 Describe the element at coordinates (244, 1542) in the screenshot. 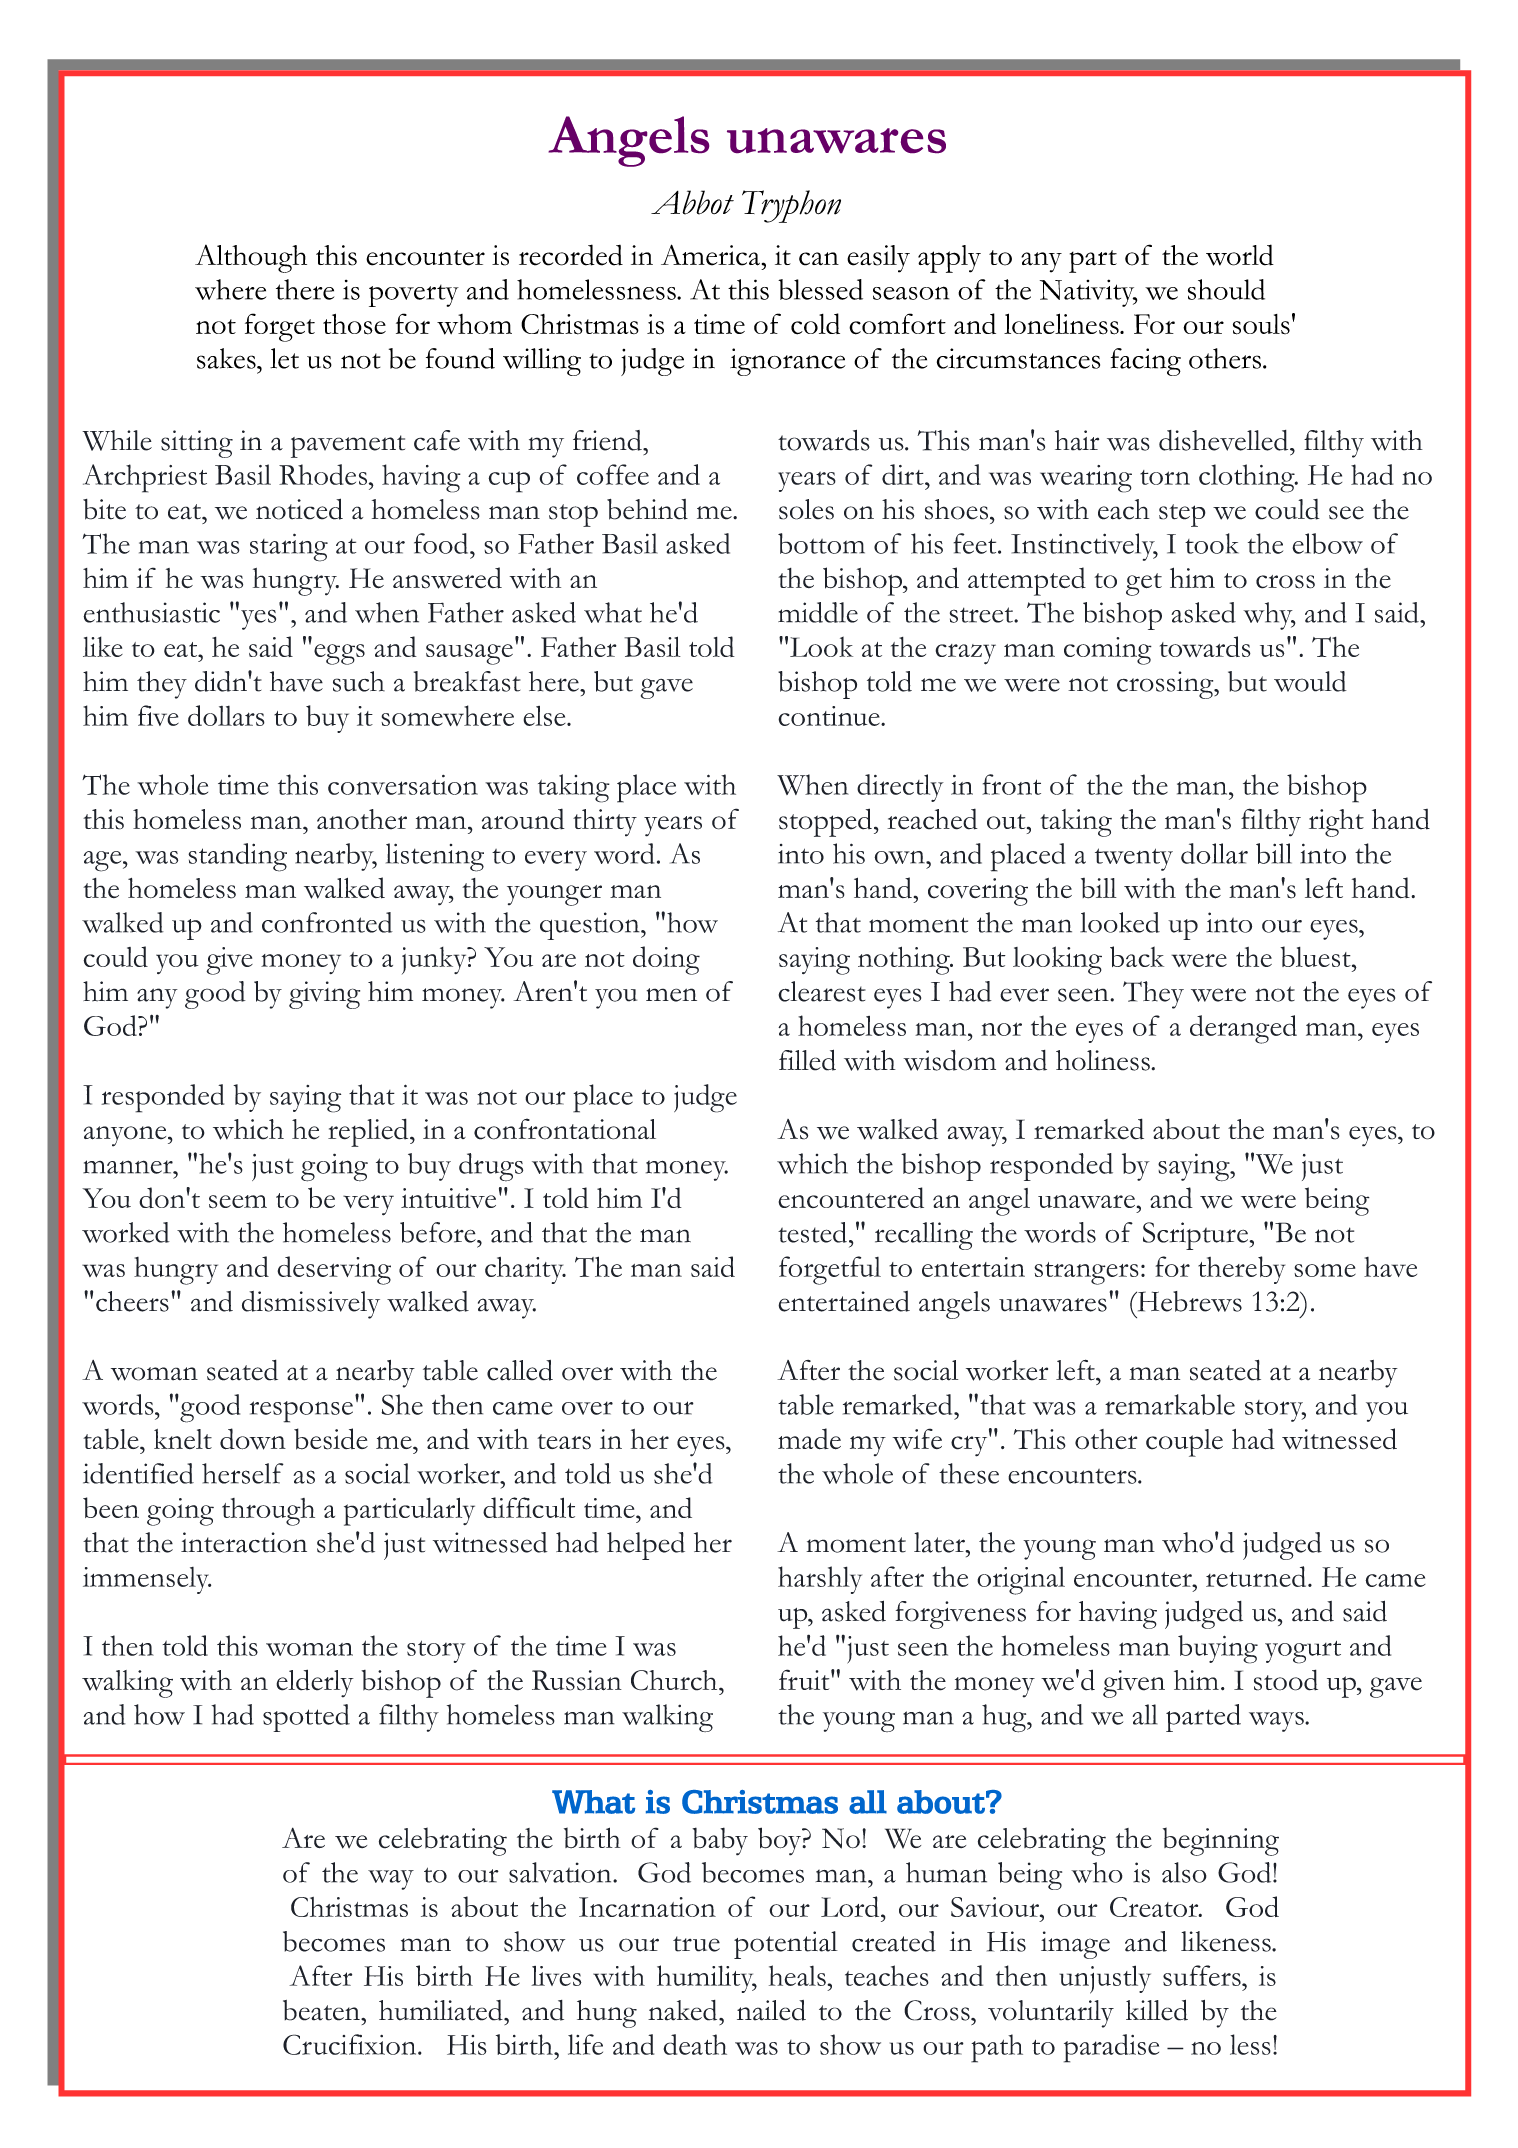

I see `interaction` at that location.
